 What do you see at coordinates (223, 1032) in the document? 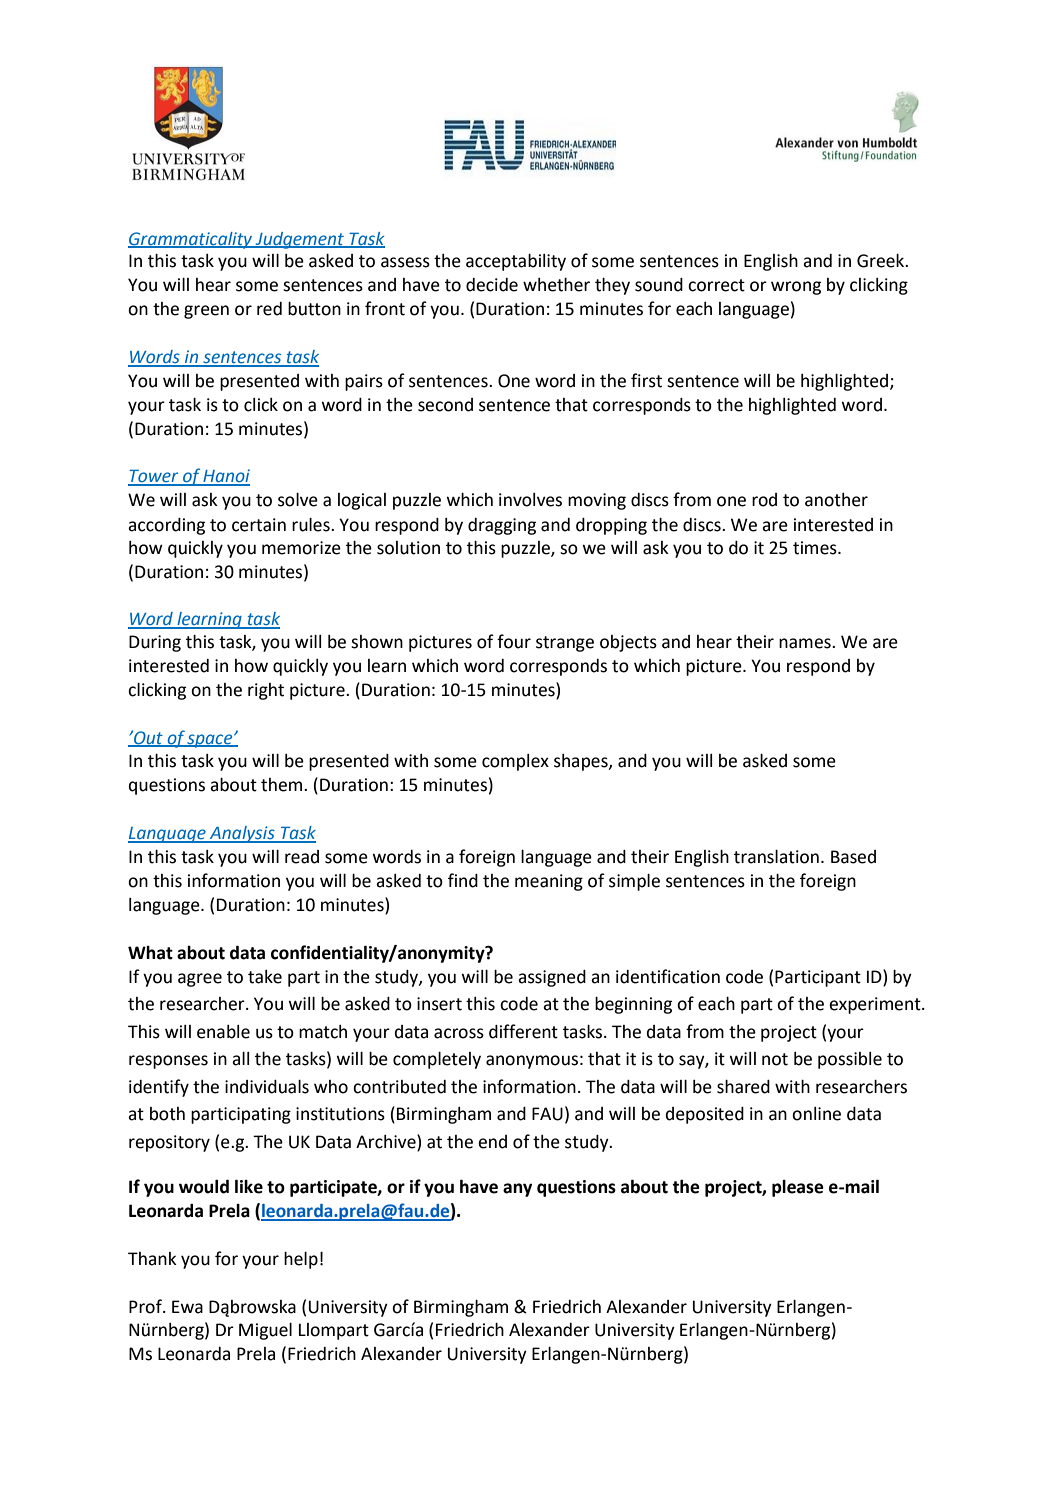
I see `enable` at bounding box center [223, 1032].
